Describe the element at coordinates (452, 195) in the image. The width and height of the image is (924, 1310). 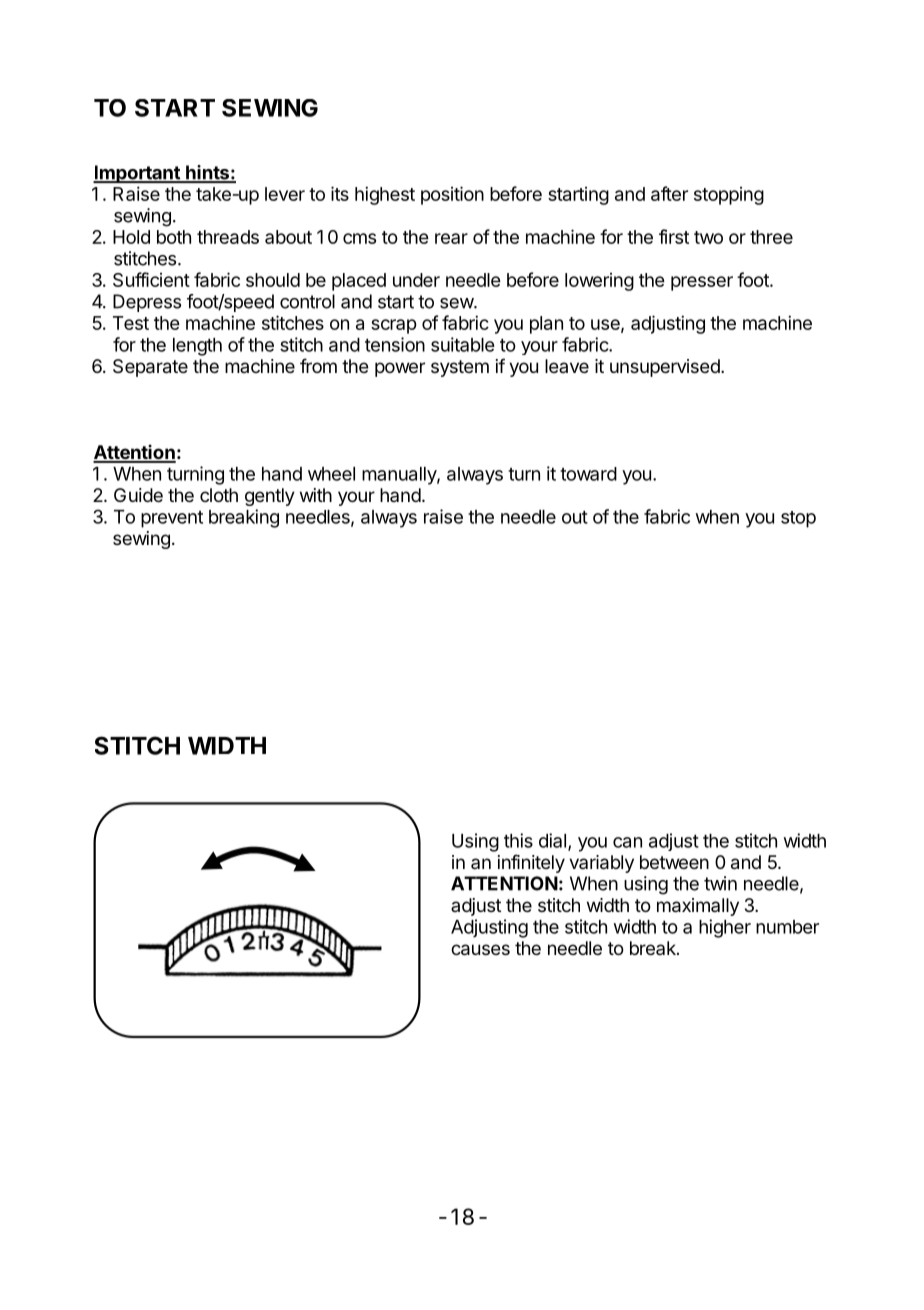
I see `position` at that location.
